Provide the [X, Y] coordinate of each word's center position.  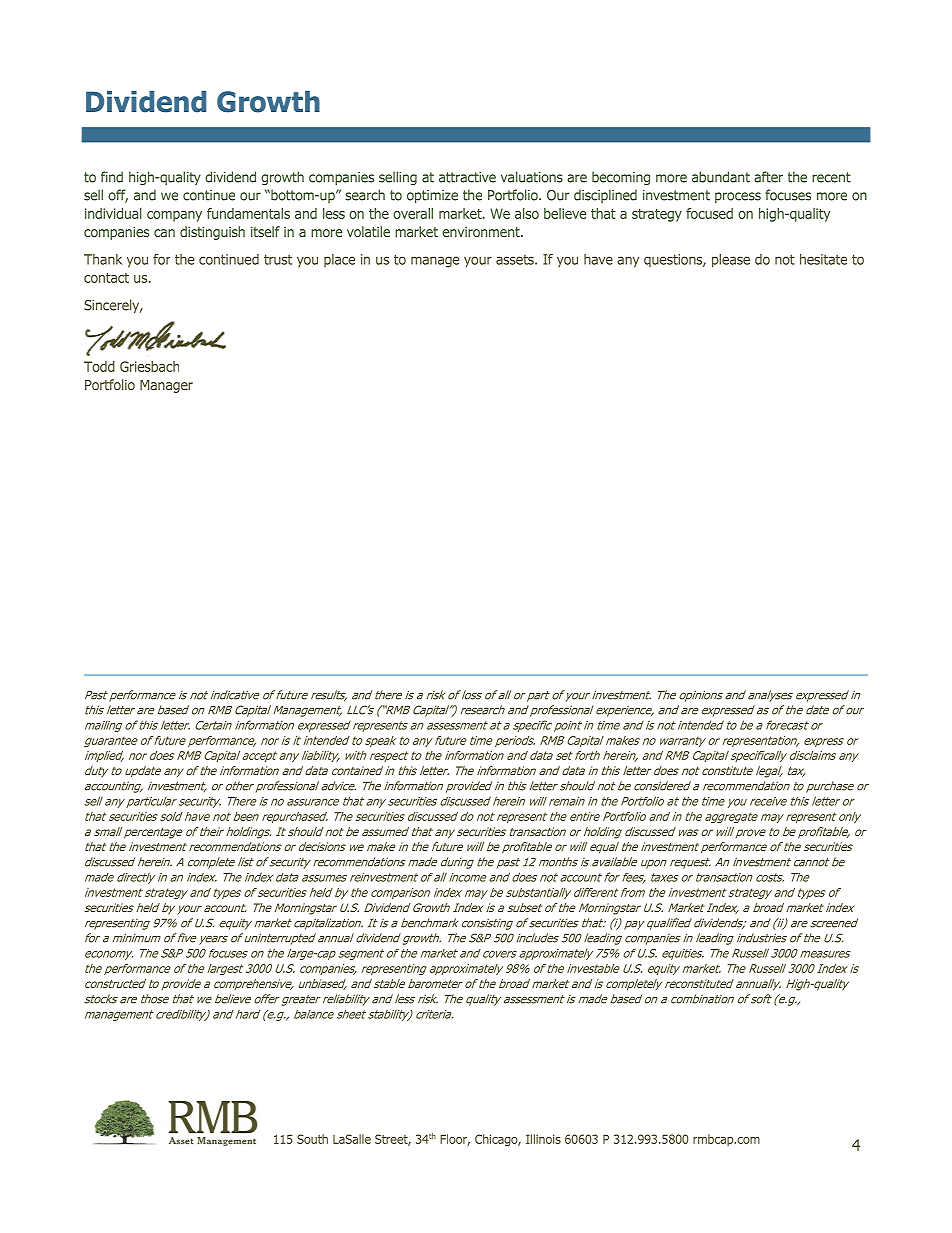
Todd [99, 366]
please [731, 261]
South [312, 1139]
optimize [432, 196]
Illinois [543, 1139]
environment [482, 232]
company [174, 216]
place [339, 260]
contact [106, 278]
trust [278, 259]
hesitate [823, 259]
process [738, 197]
